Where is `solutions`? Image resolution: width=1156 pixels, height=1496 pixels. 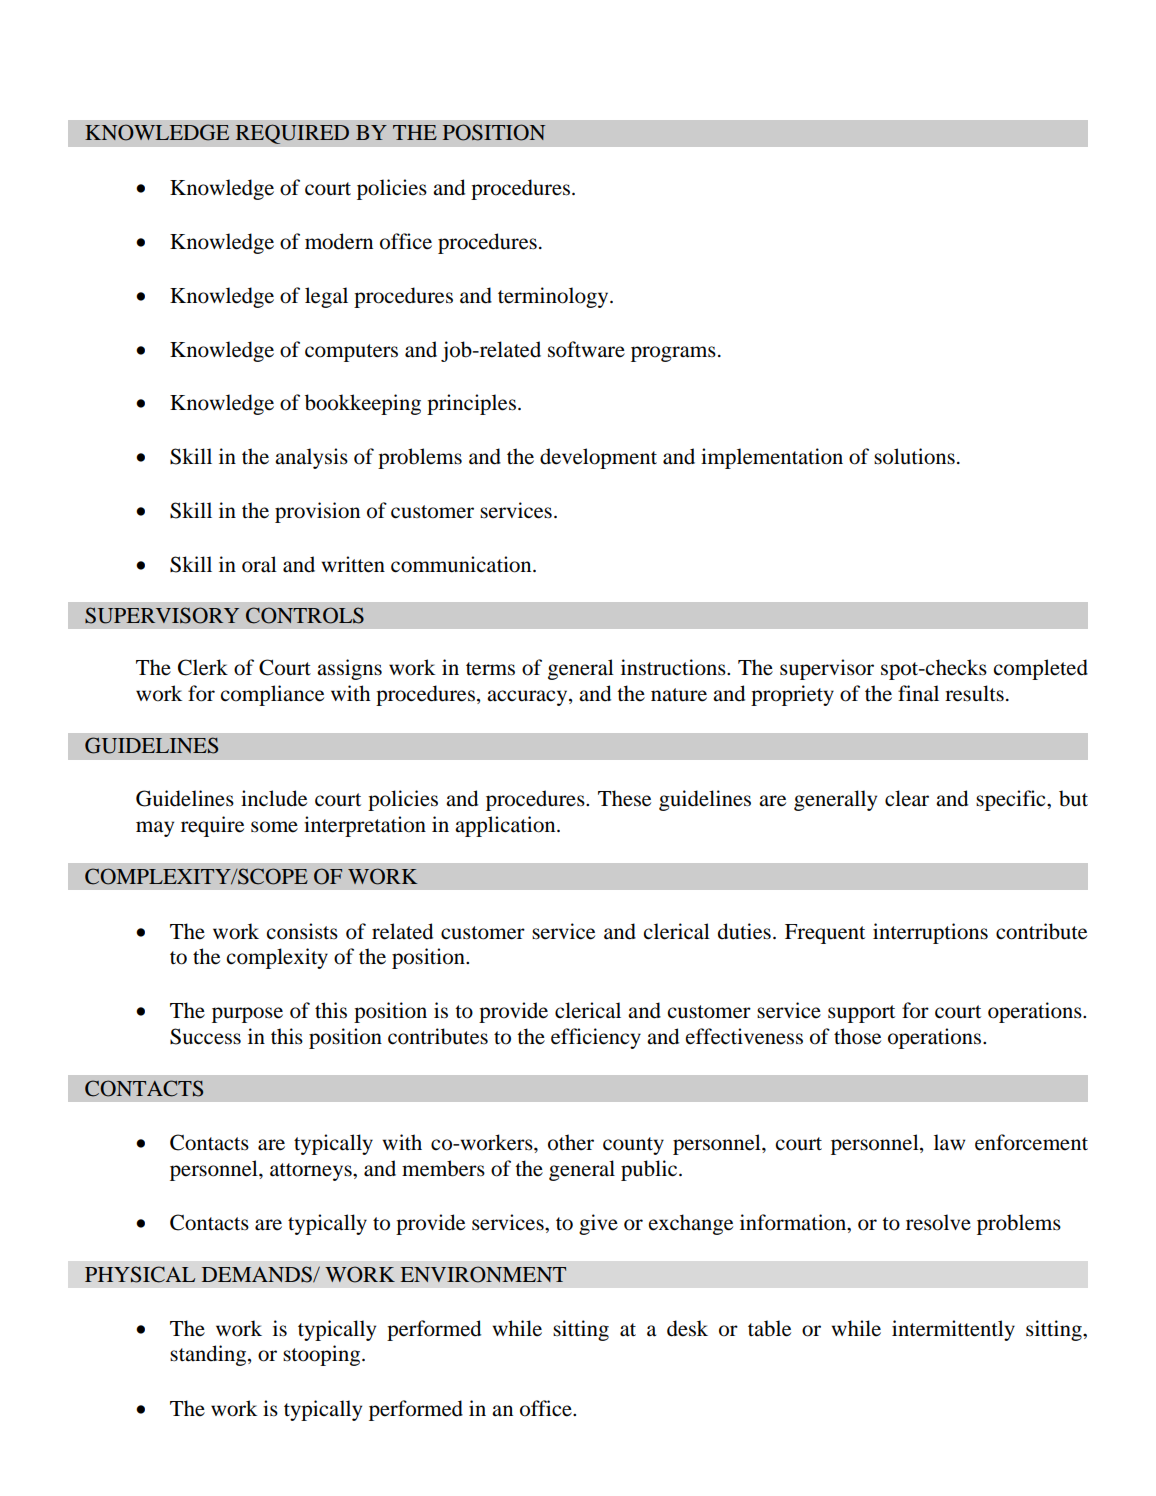
solutions is located at coordinates (914, 456).
